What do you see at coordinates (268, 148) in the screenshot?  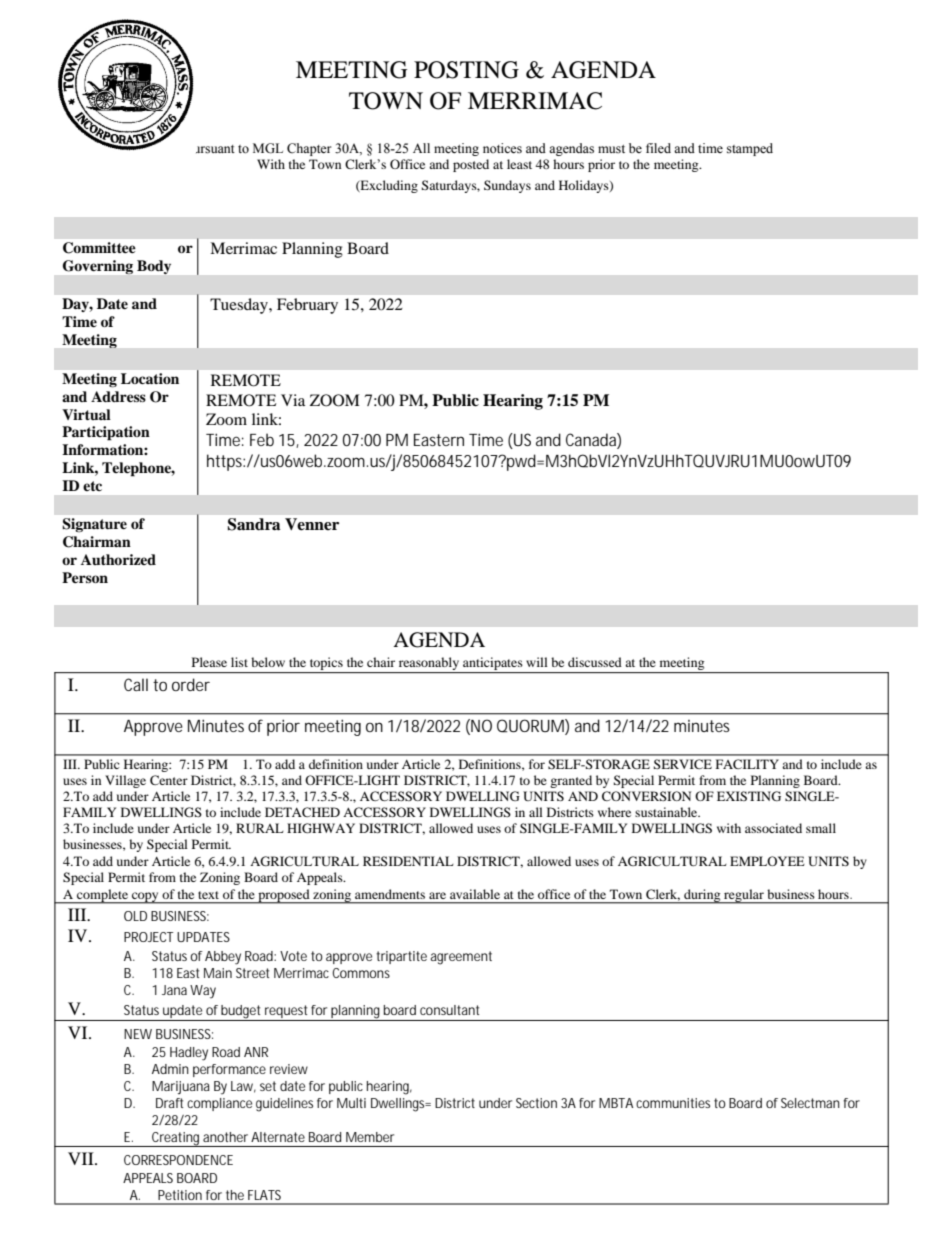 I see `MGL` at bounding box center [268, 148].
